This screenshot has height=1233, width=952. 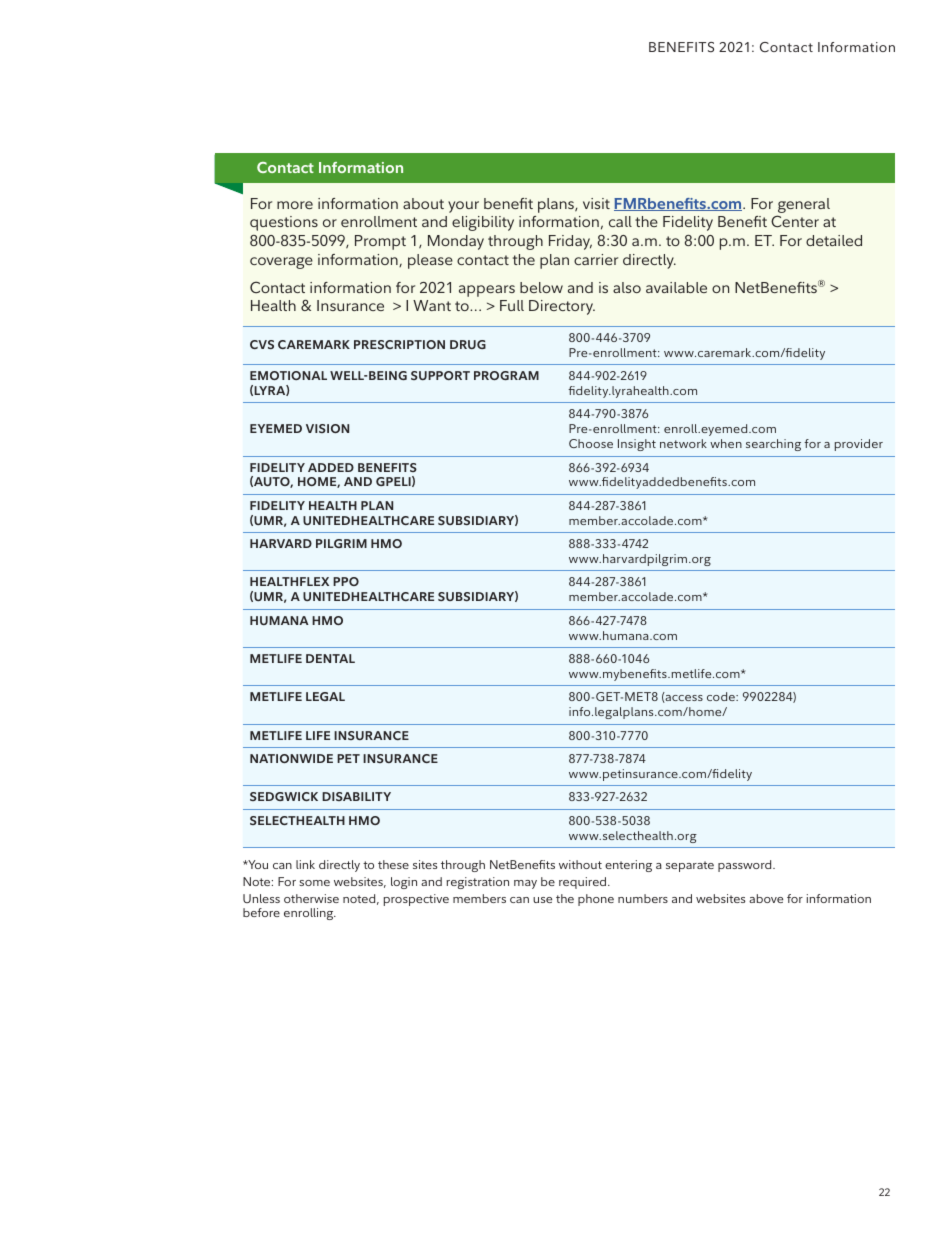 I want to click on without, so click(x=580, y=864).
